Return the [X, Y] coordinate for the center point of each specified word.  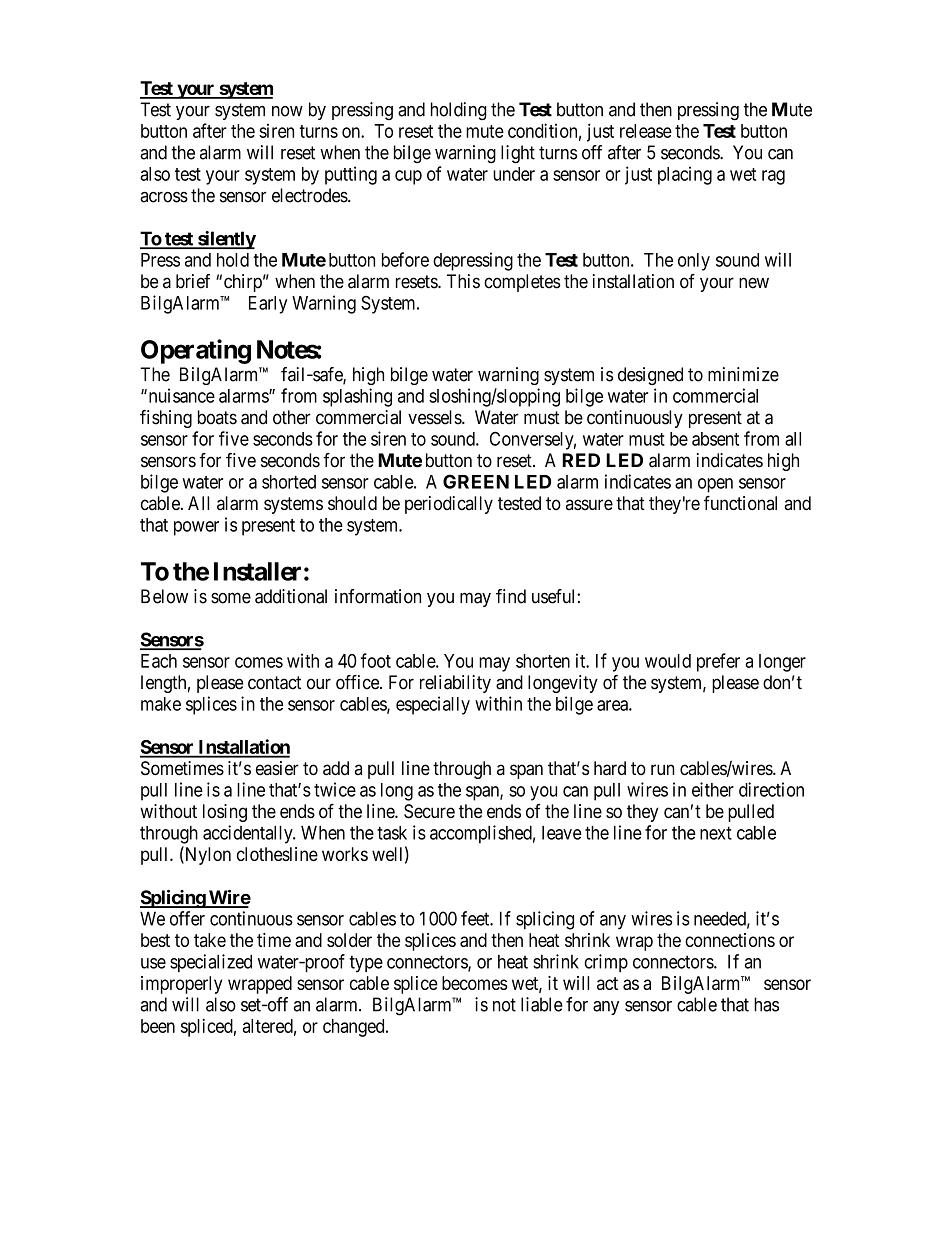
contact [274, 683]
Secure [429, 811]
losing [225, 813]
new [754, 283]
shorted [289, 482]
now [287, 111]
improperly [181, 985]
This [463, 281]
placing [685, 175]
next [716, 833]
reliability [455, 684]
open [715, 485]
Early [268, 305]
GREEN [476, 481]
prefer [718, 662]
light [518, 154]
